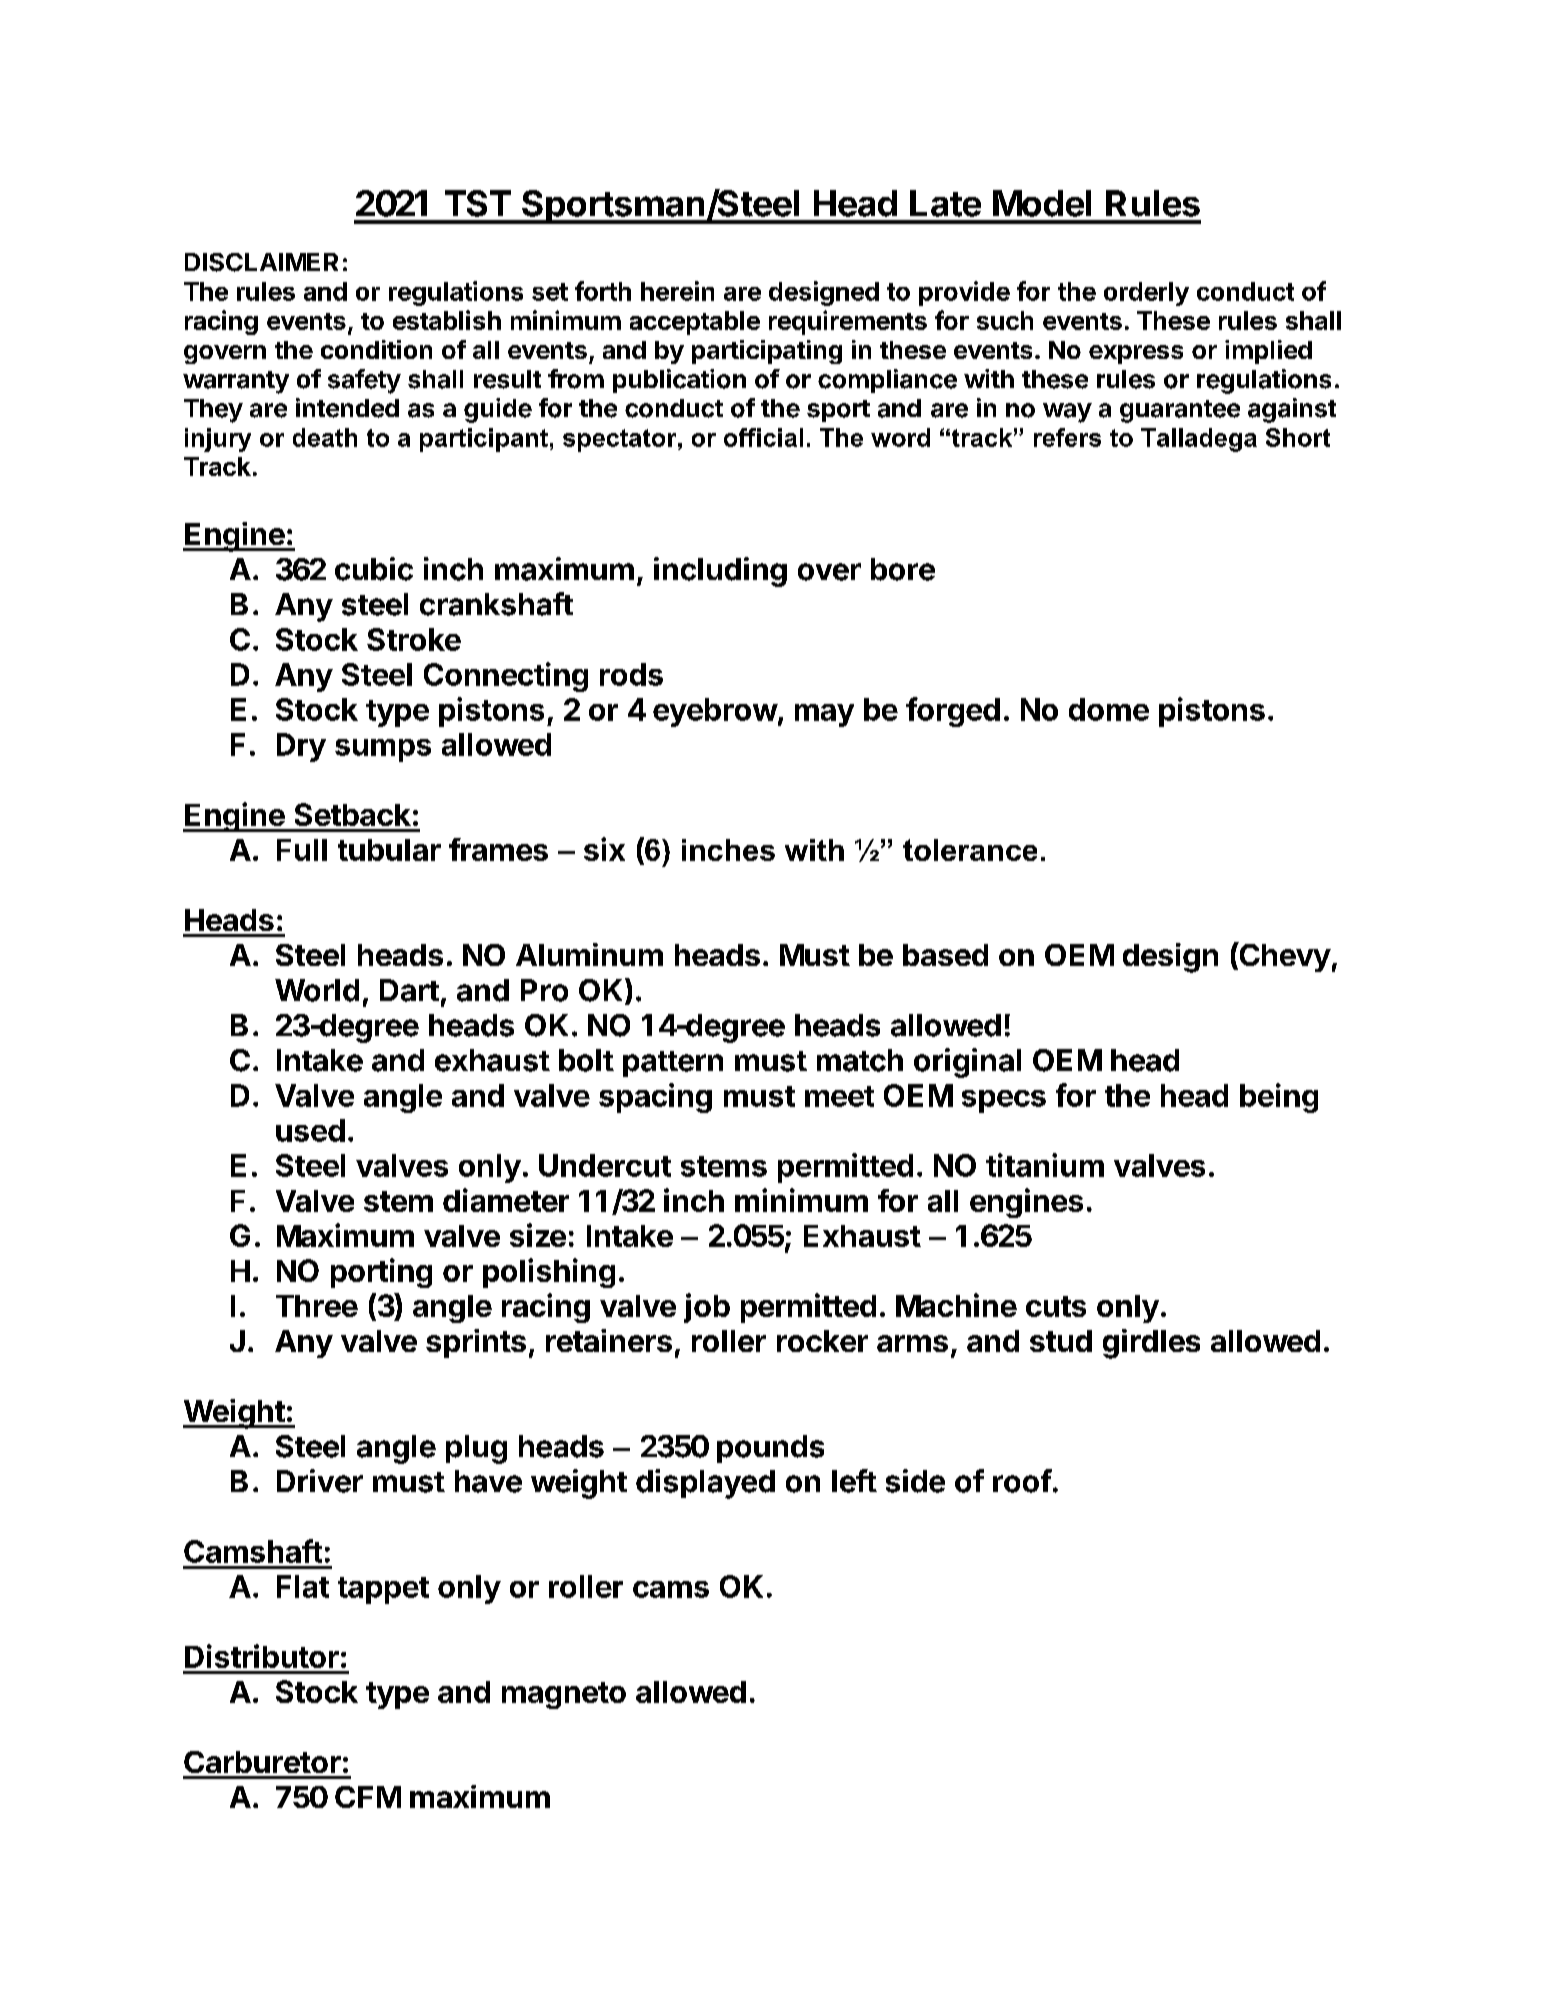 The width and height of the screenshot is (1555, 2013). I want to click on including, so click(720, 572).
